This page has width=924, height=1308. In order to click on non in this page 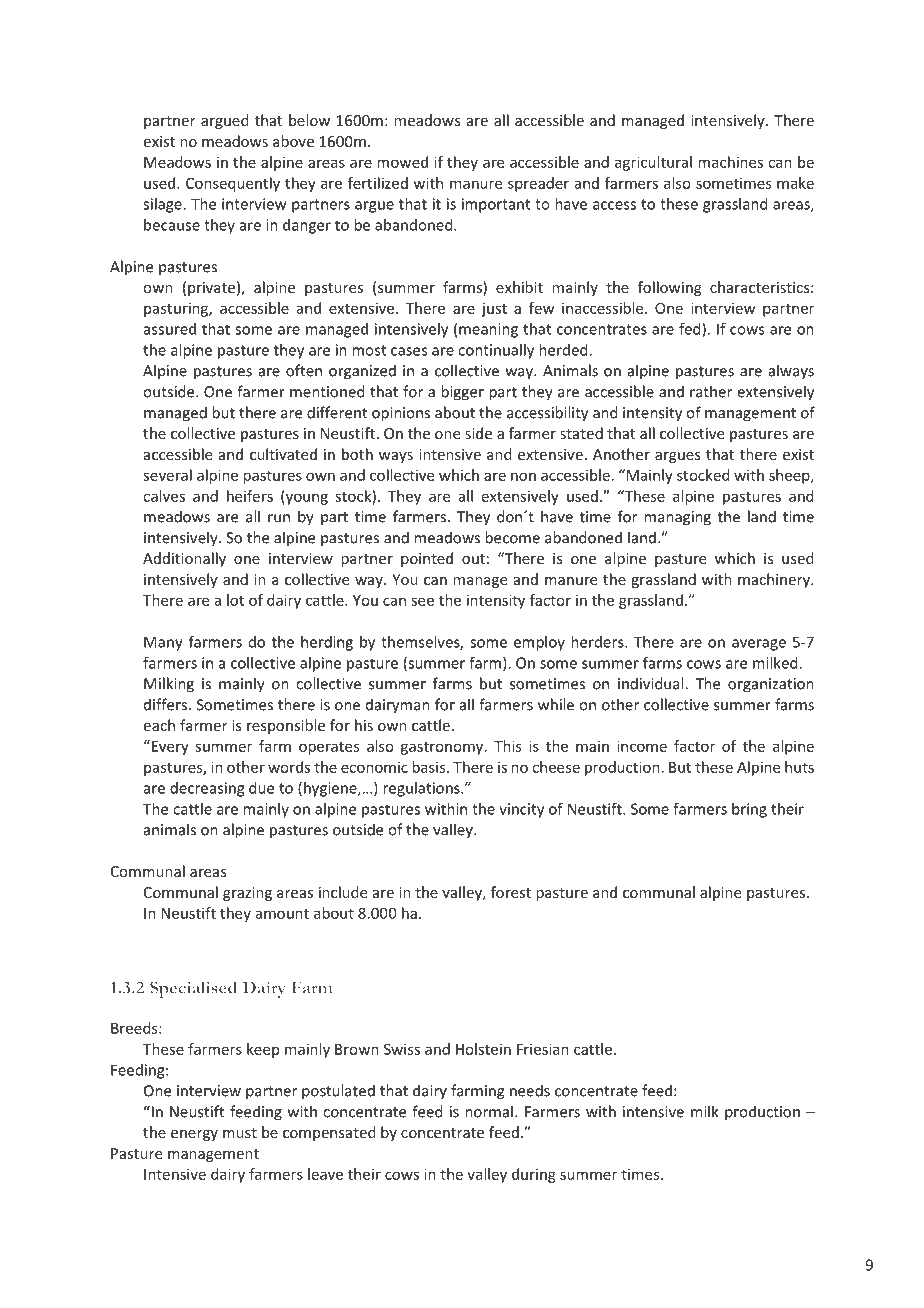, I will do `click(523, 476)`.
